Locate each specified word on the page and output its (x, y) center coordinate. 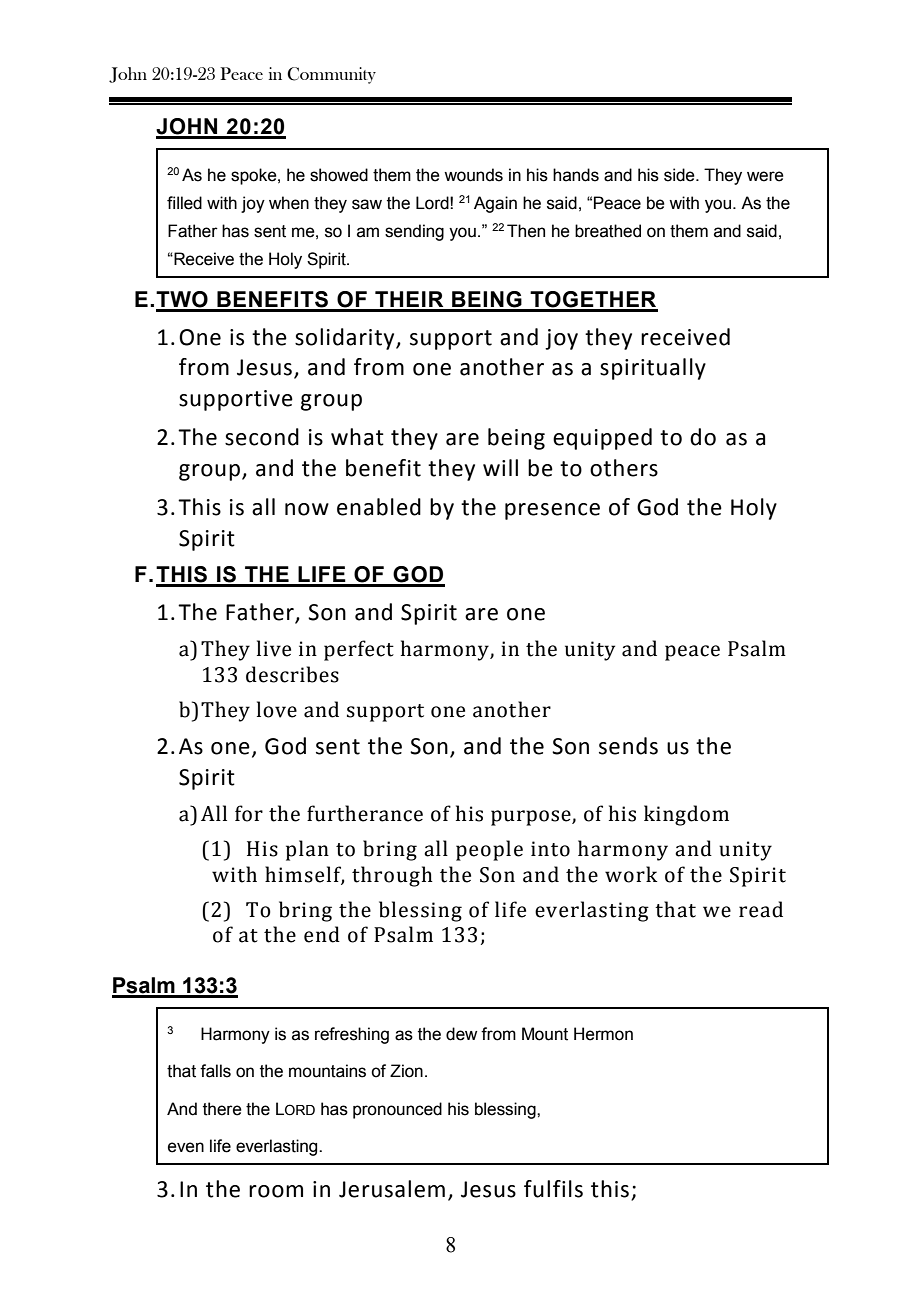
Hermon (603, 1034)
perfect (359, 650)
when (289, 203)
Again (495, 204)
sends (628, 746)
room (276, 1191)
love (277, 709)
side (680, 175)
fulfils (553, 1189)
